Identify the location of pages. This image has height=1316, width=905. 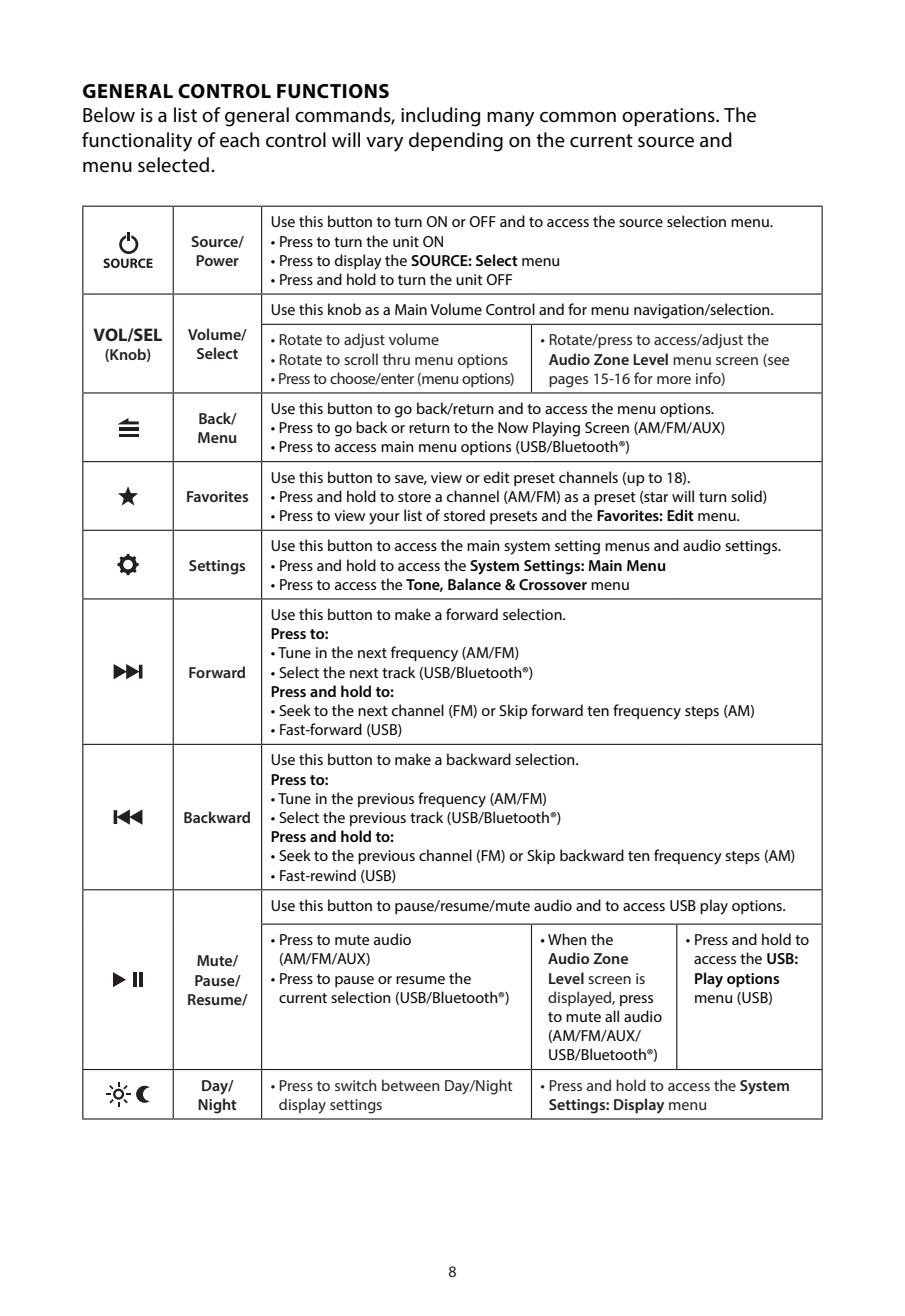
(568, 382).
